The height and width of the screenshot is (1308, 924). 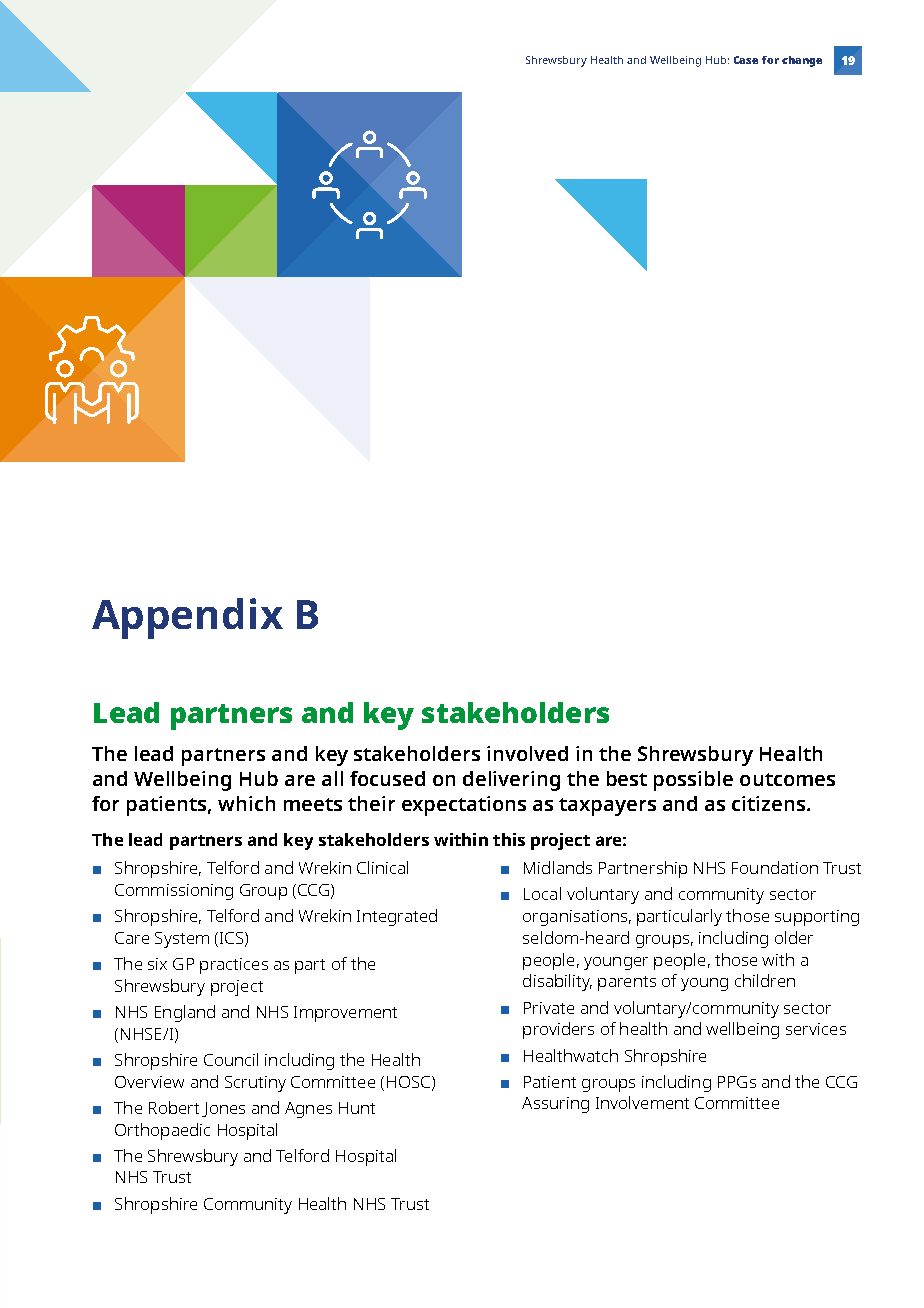 I want to click on Jones, so click(x=223, y=1109).
